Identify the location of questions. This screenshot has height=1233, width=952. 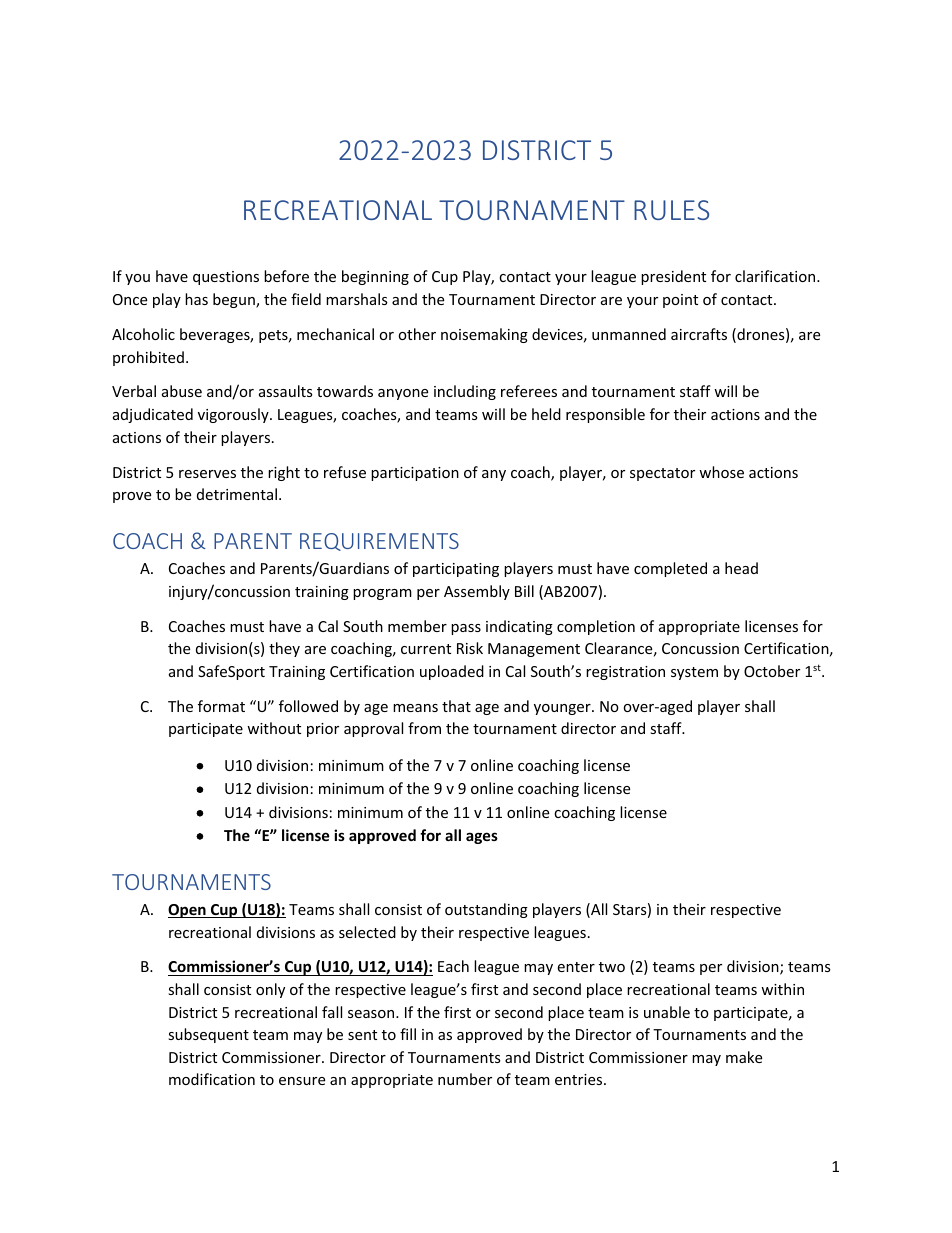
(226, 278).
